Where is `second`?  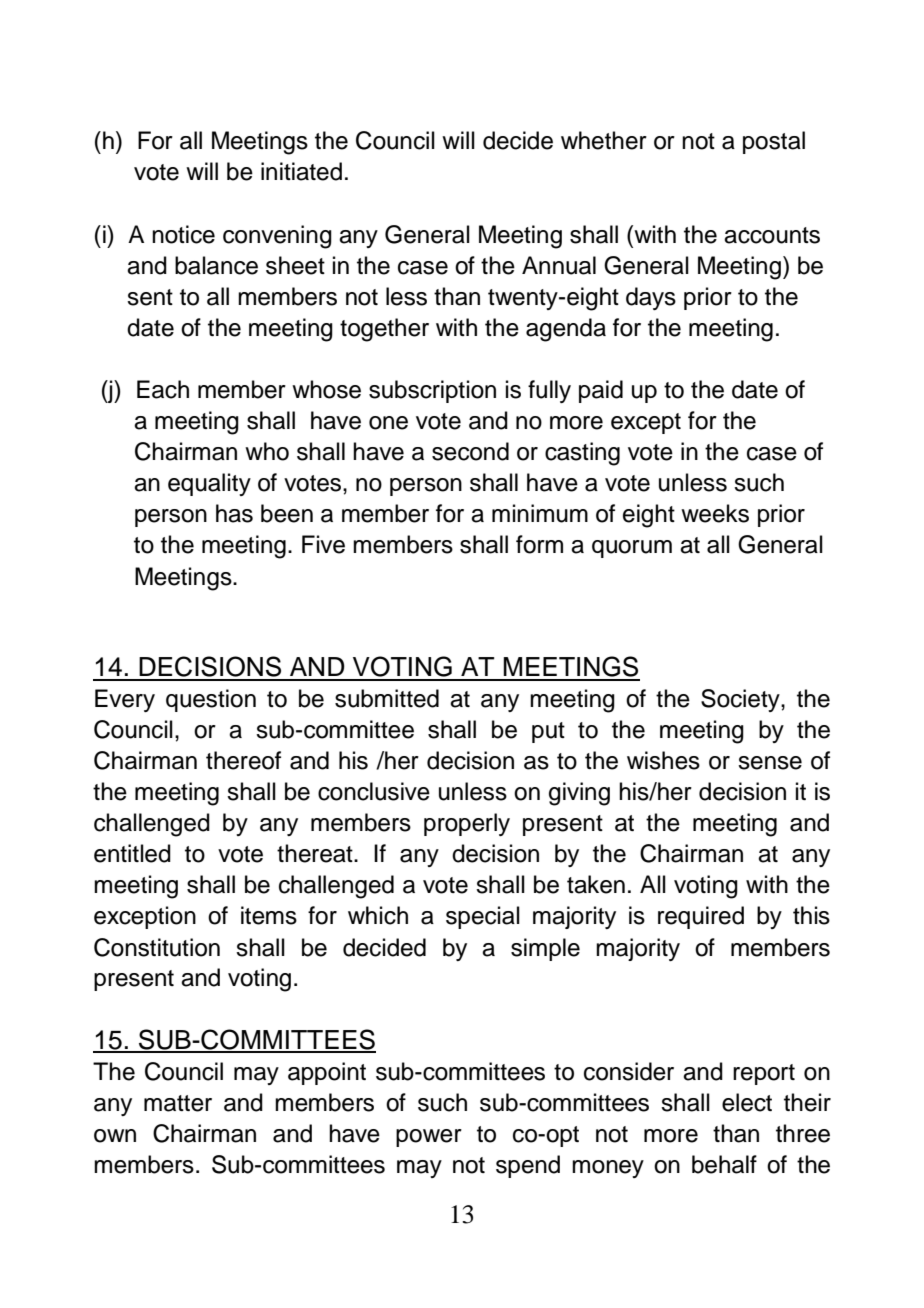
second is located at coordinates (470, 451).
